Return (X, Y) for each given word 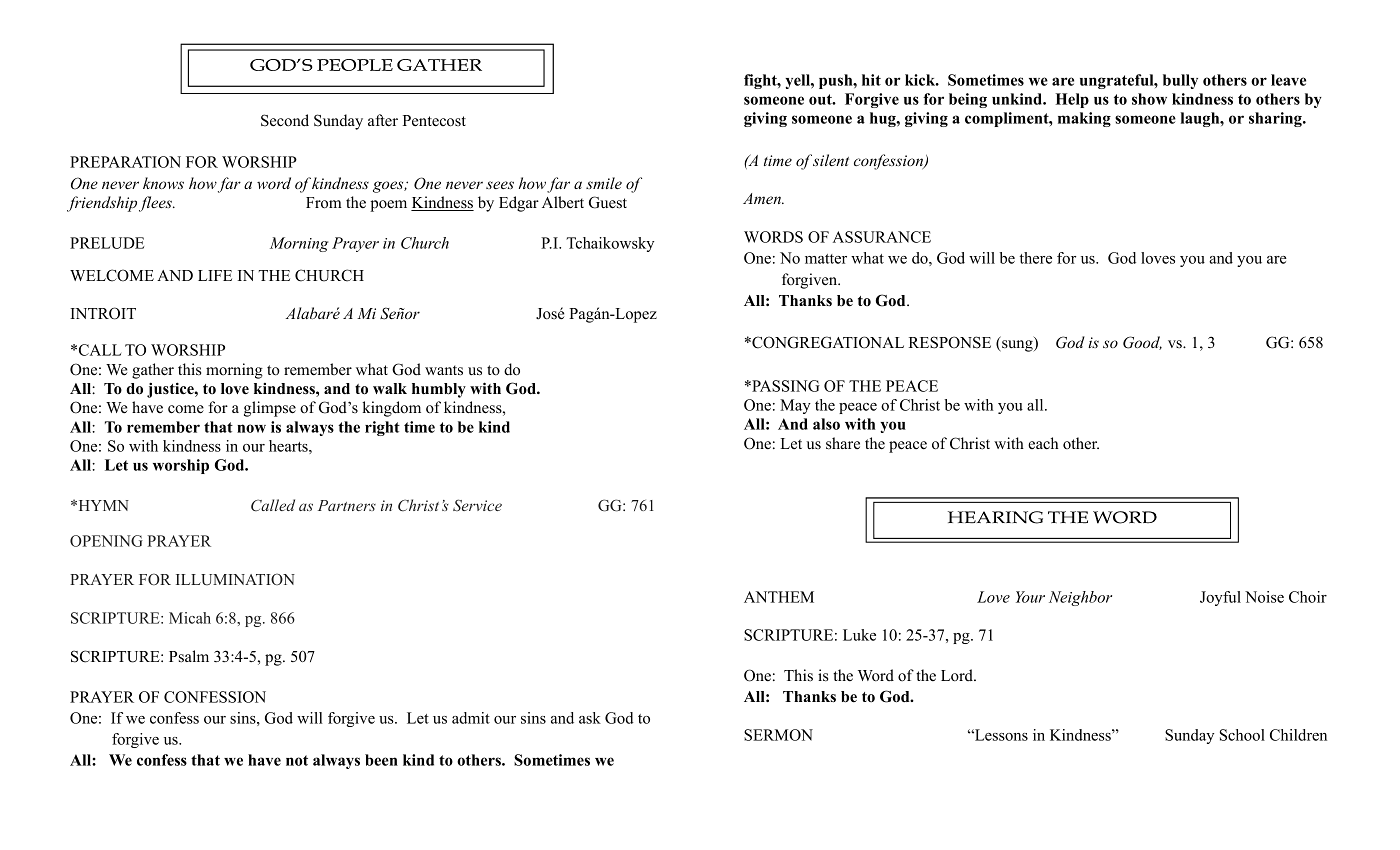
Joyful (1220, 598)
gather (153, 371)
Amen (763, 198)
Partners (347, 505)
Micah (190, 618)
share (843, 443)
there (1036, 258)
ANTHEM (779, 597)
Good (1142, 343)
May (795, 406)
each (1043, 443)
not (297, 760)
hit (871, 80)
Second (285, 120)
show (1149, 99)
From (324, 203)
